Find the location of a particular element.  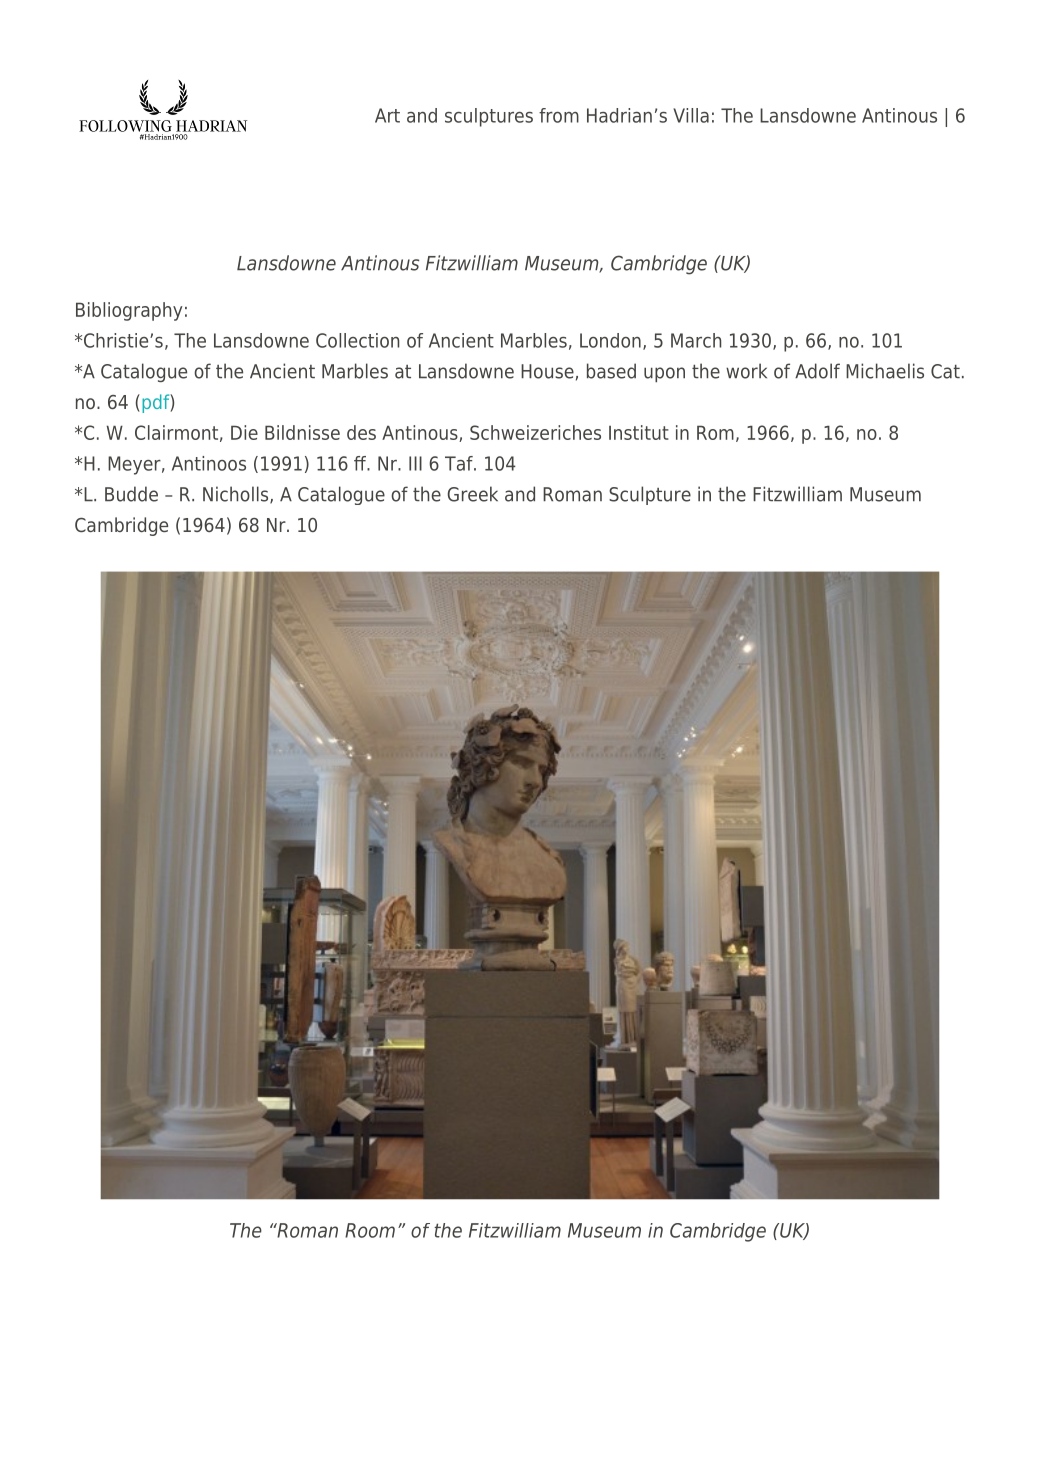

from is located at coordinates (559, 115).
